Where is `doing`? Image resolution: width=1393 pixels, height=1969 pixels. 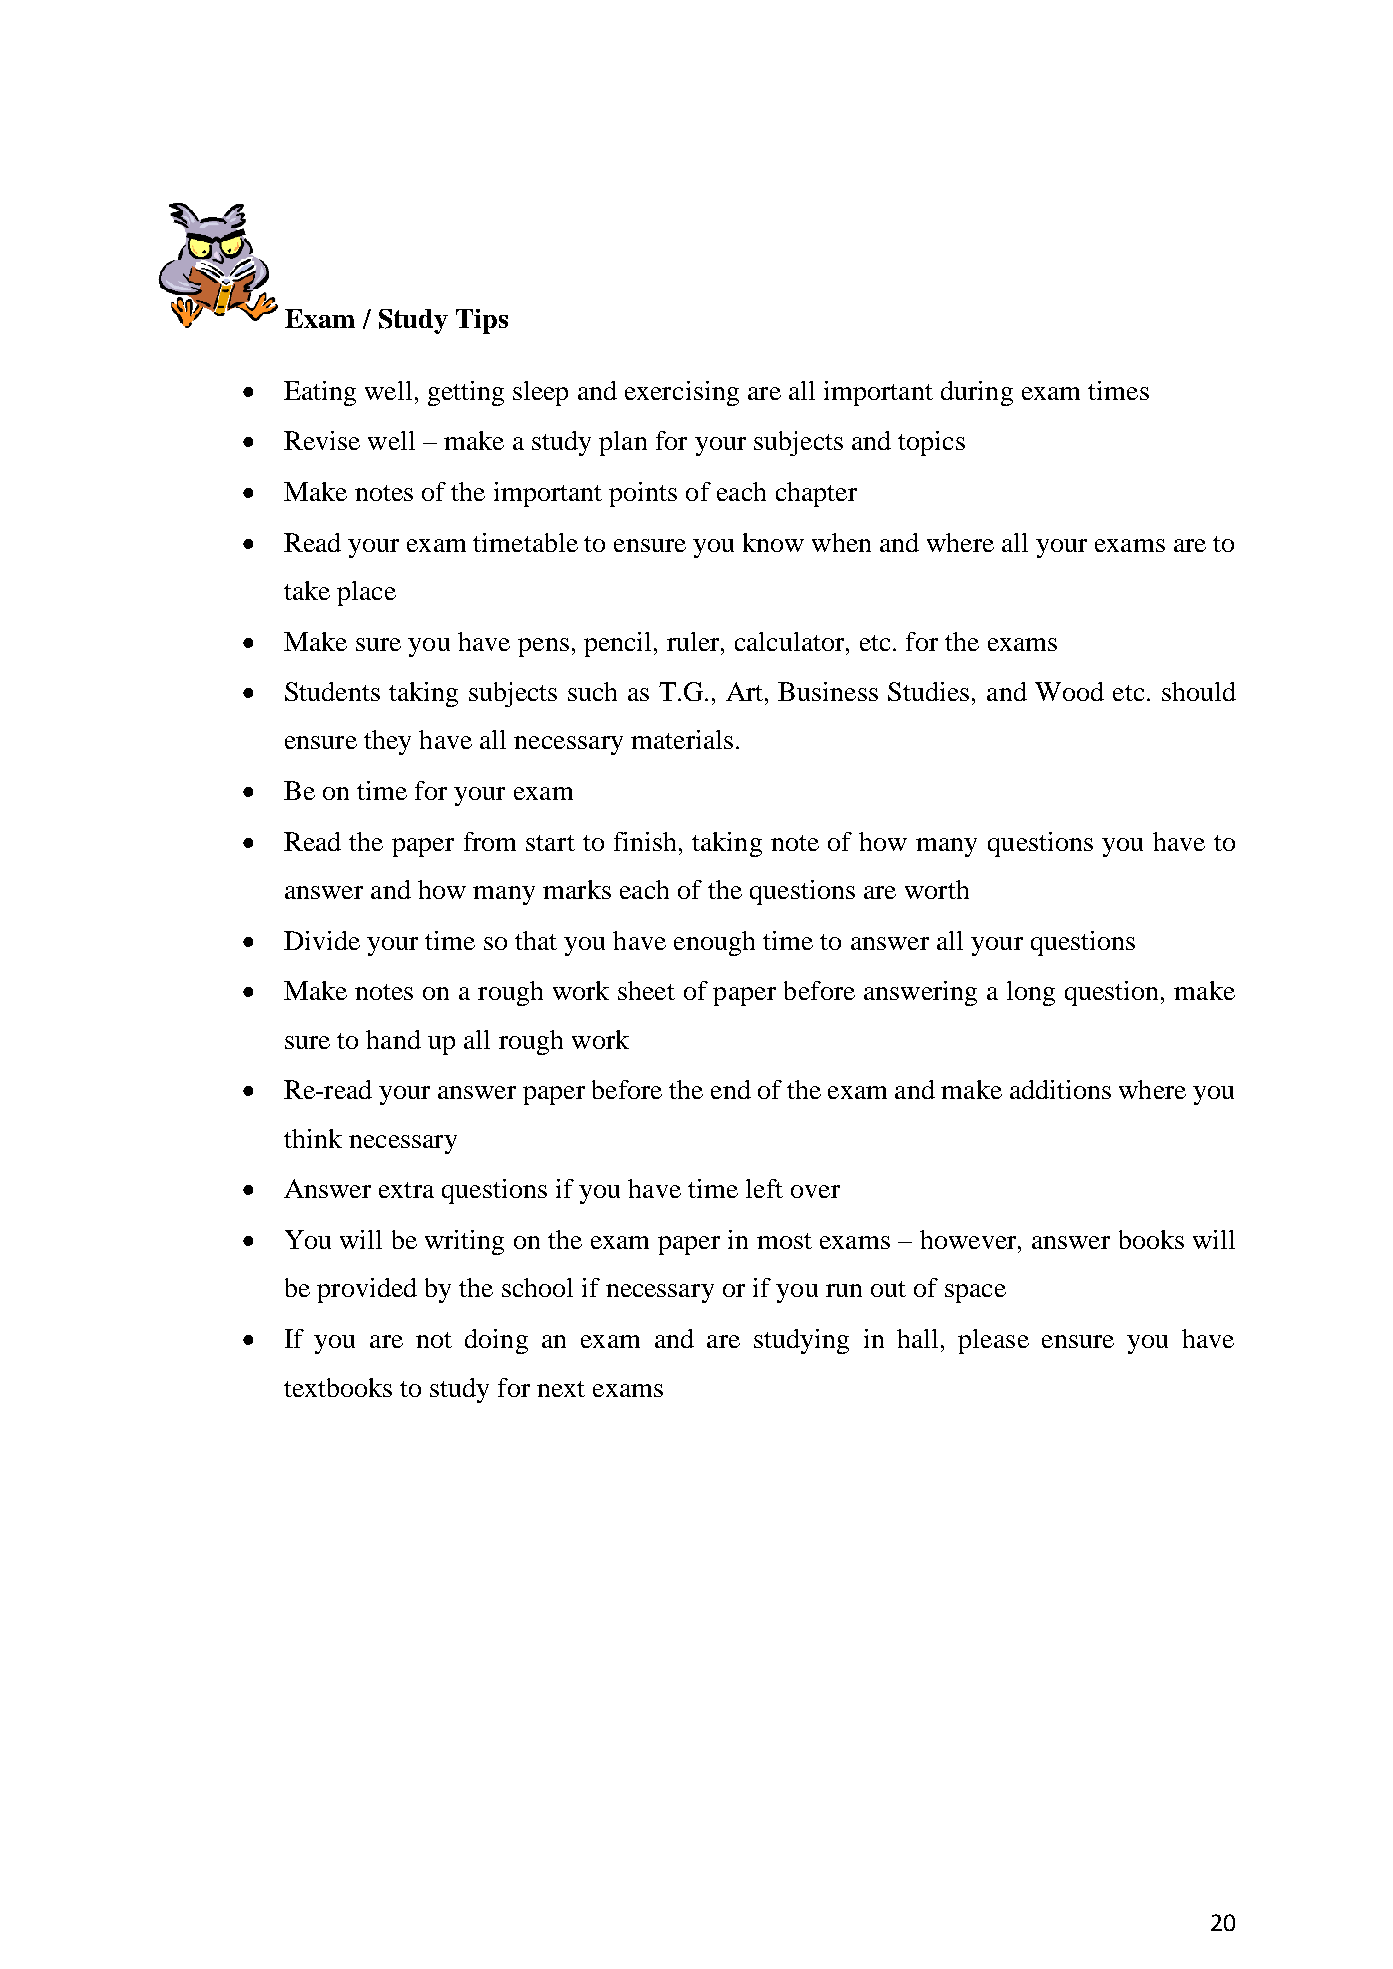
doing is located at coordinates (496, 1341).
